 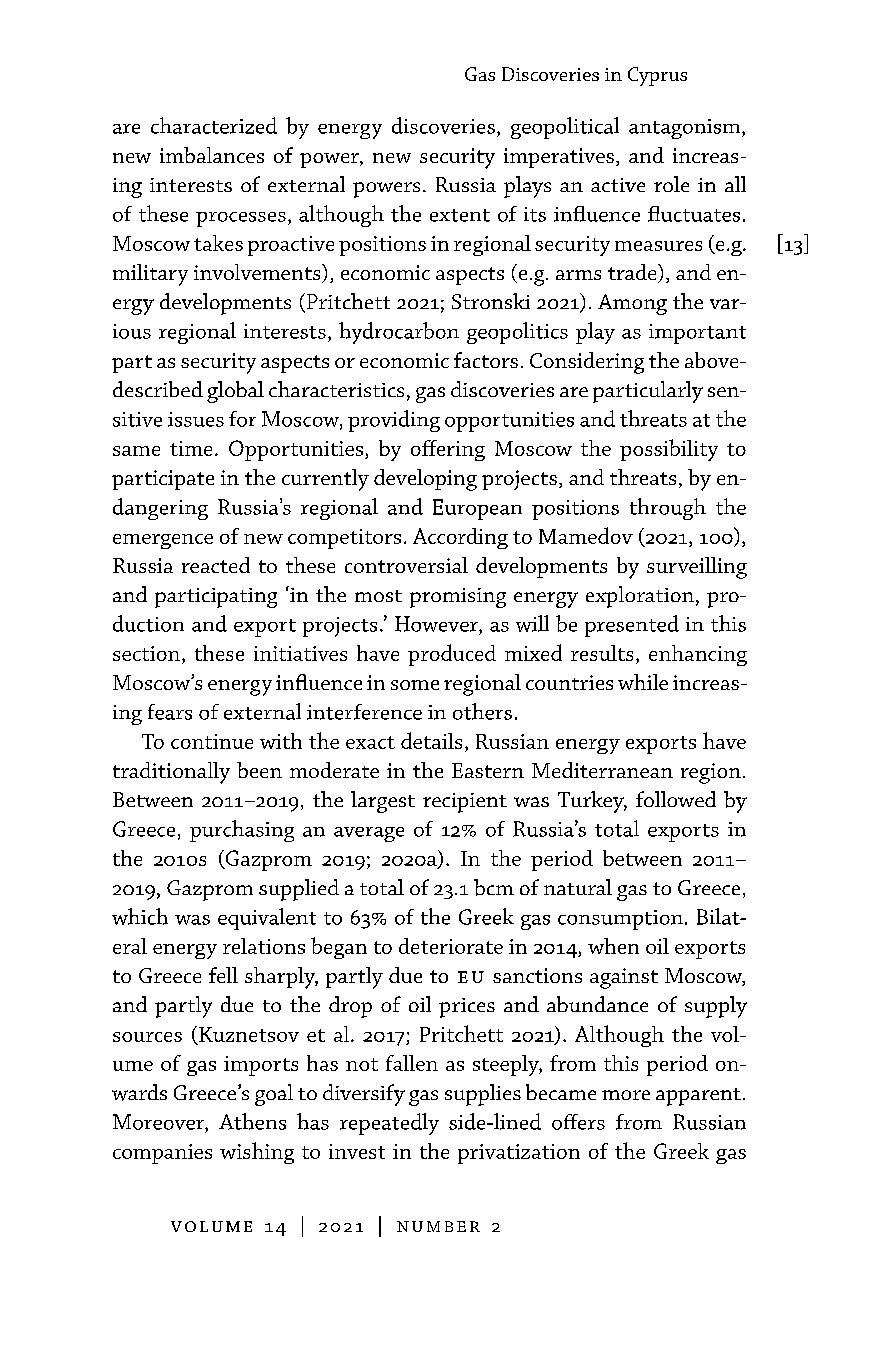 I want to click on extent, so click(x=460, y=215).
